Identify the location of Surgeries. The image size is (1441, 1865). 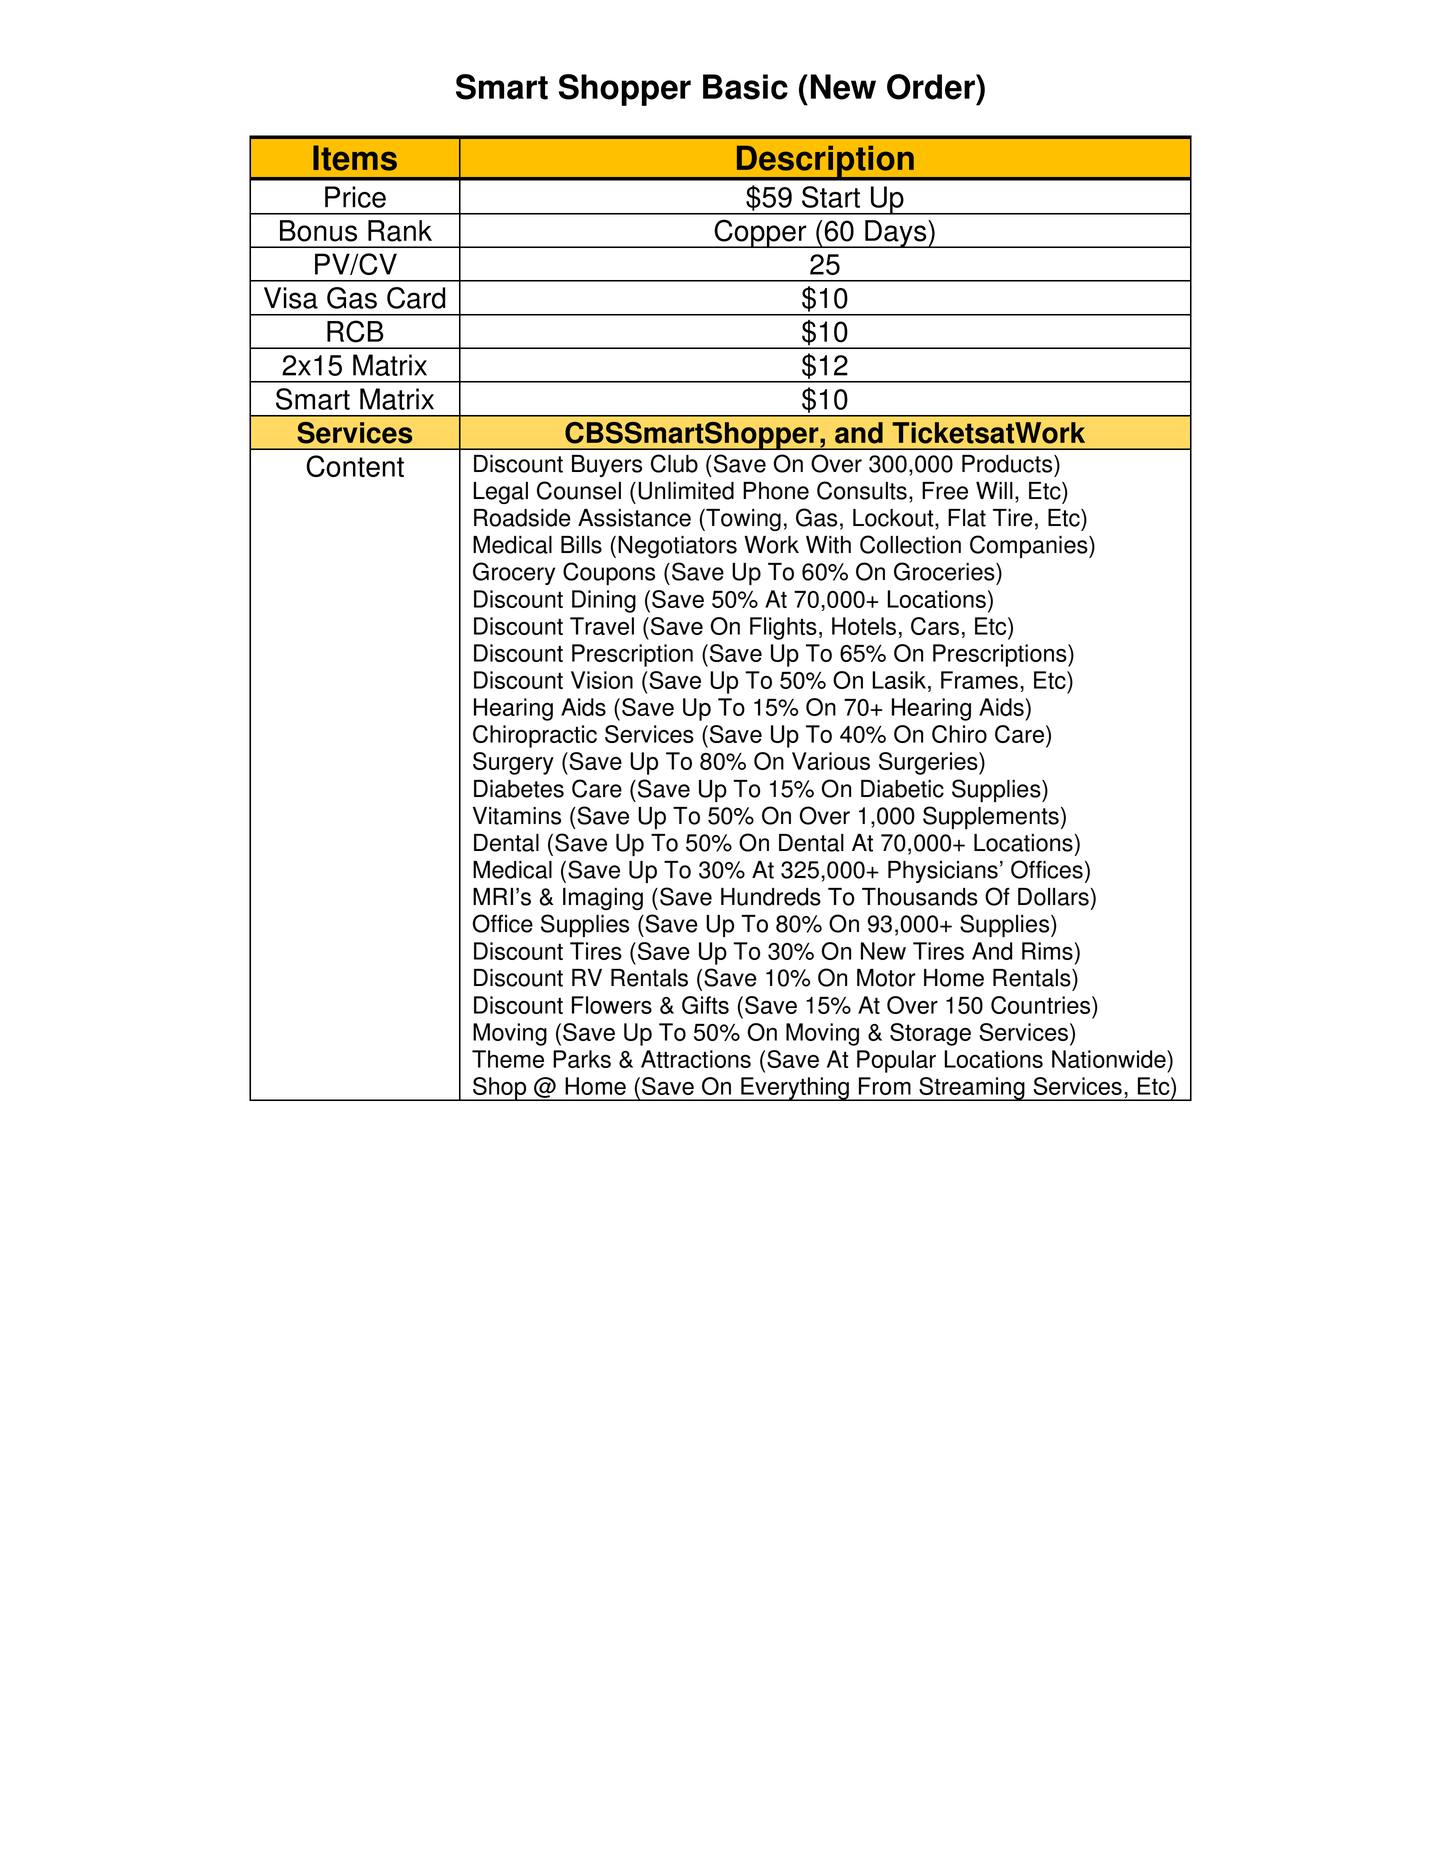
(929, 763).
